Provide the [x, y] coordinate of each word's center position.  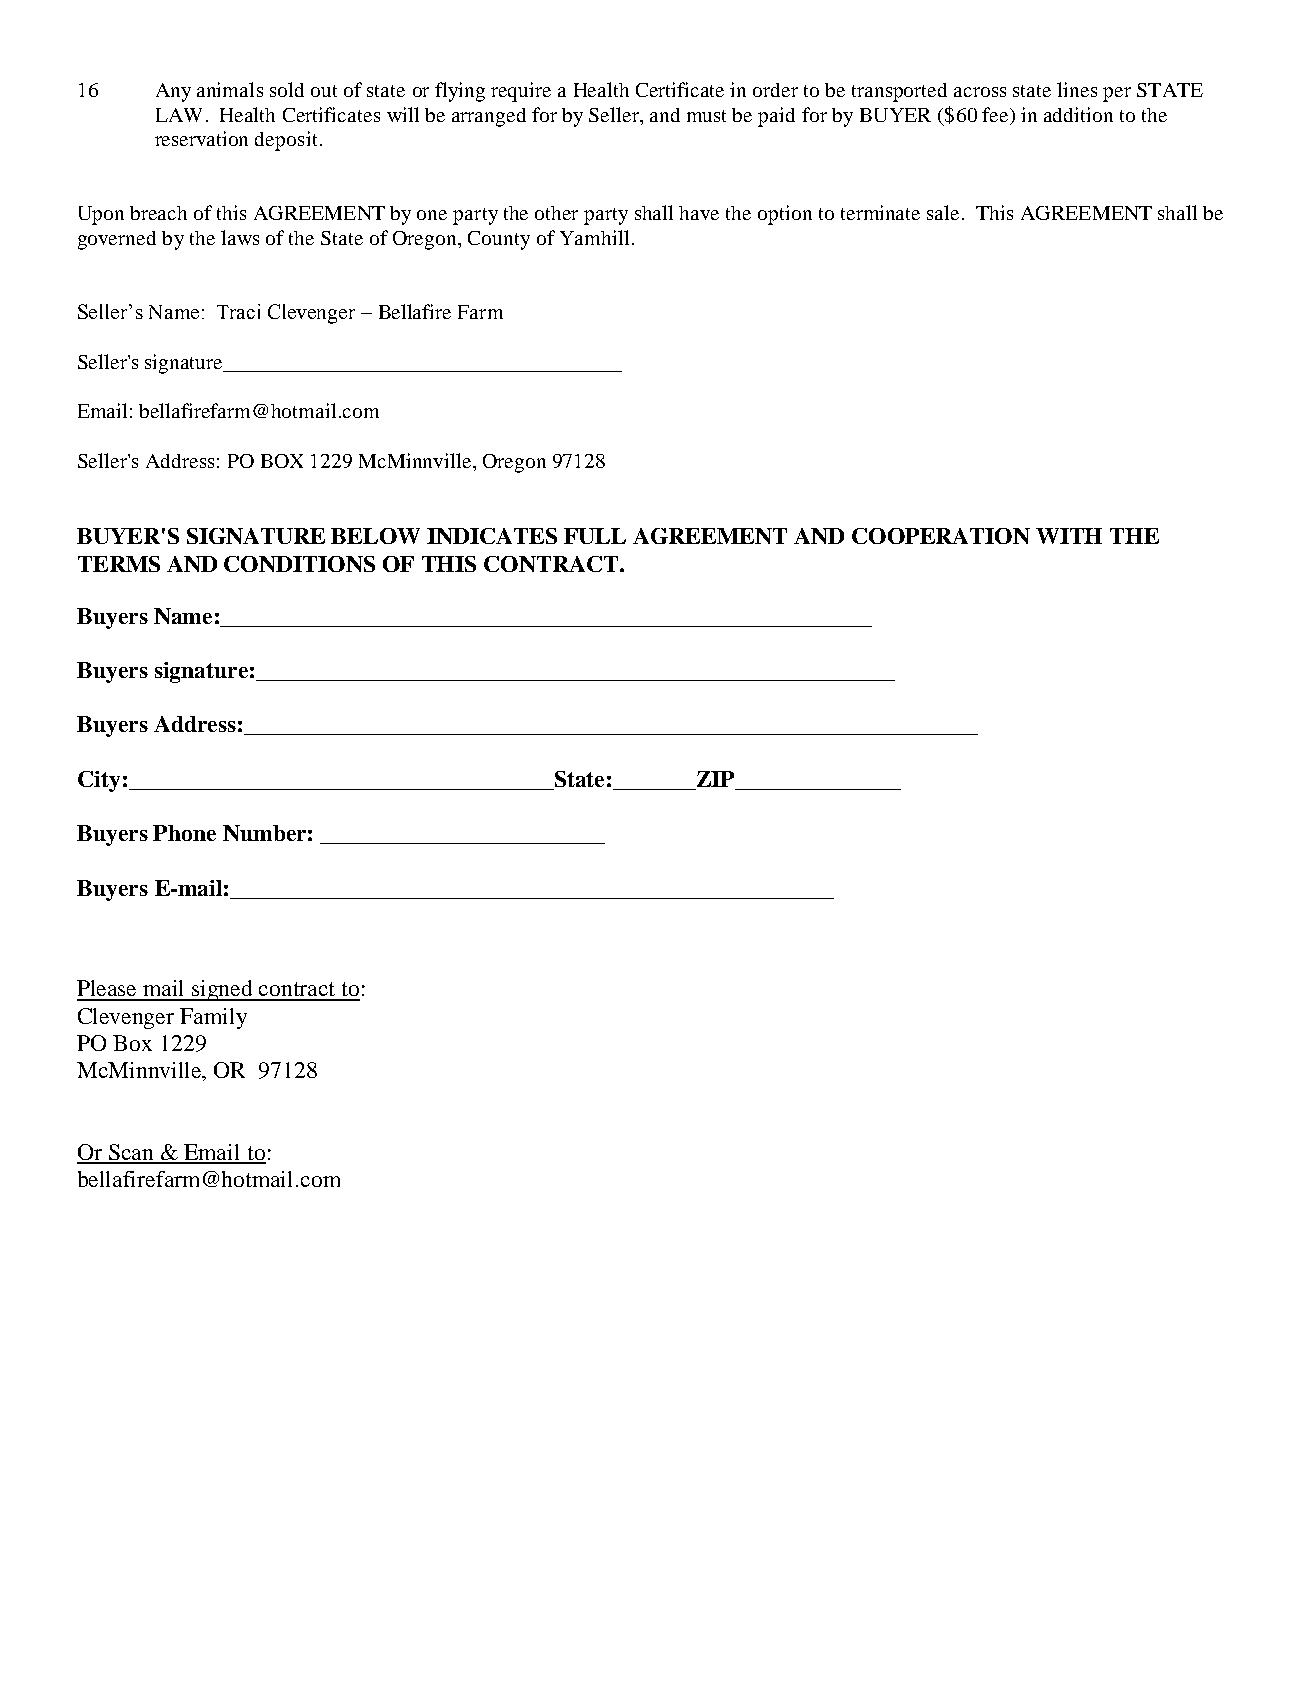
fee [996, 114]
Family [213, 1018]
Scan [132, 1153]
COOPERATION [941, 536]
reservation [201, 138]
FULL [595, 536]
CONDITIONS [299, 564]
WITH [1069, 536]
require [521, 92]
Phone [184, 833]
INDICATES [492, 536]
